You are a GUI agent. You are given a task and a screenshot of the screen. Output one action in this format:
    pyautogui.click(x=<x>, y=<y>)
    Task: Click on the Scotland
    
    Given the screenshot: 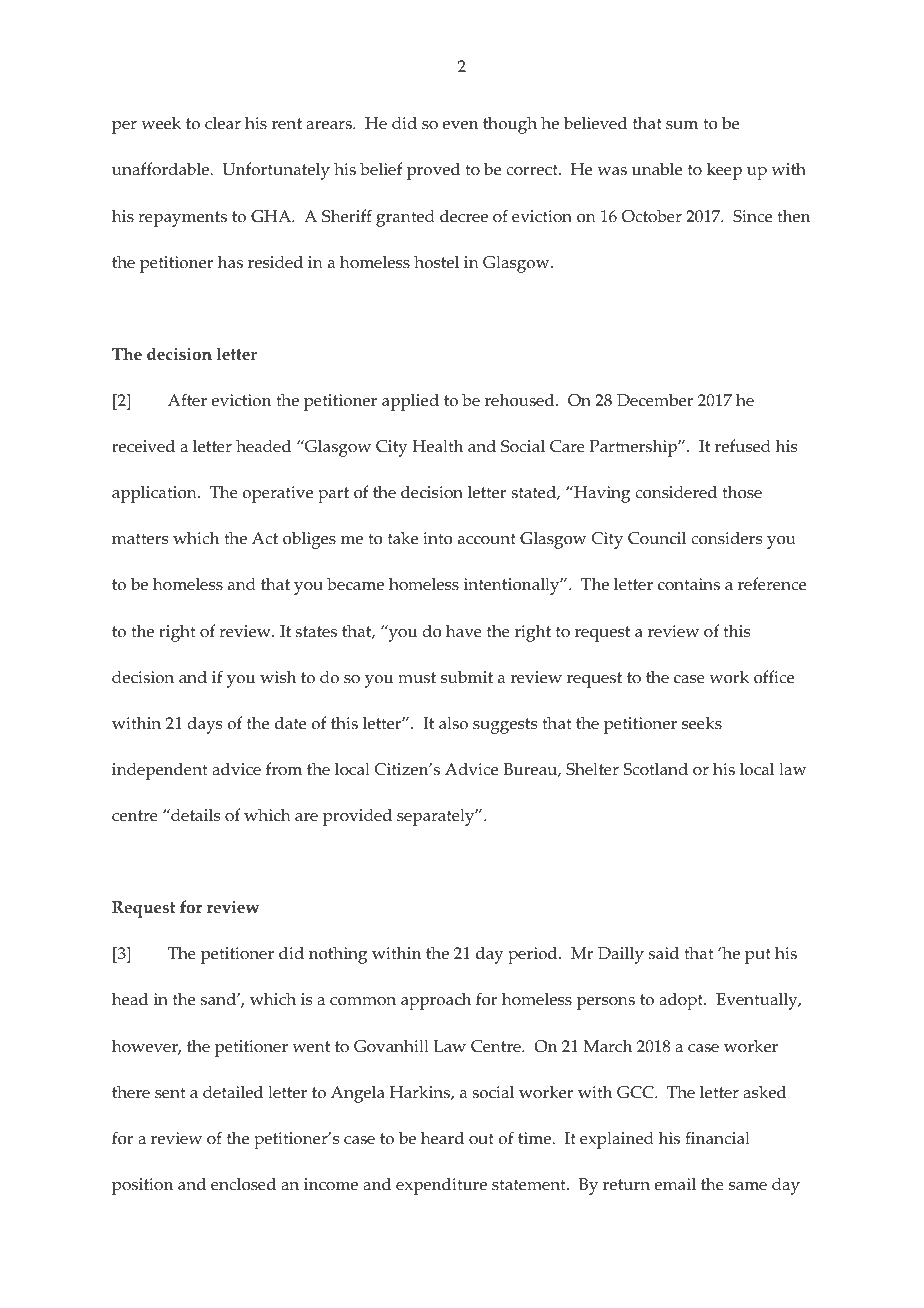 What is the action you would take?
    pyautogui.click(x=656, y=769)
